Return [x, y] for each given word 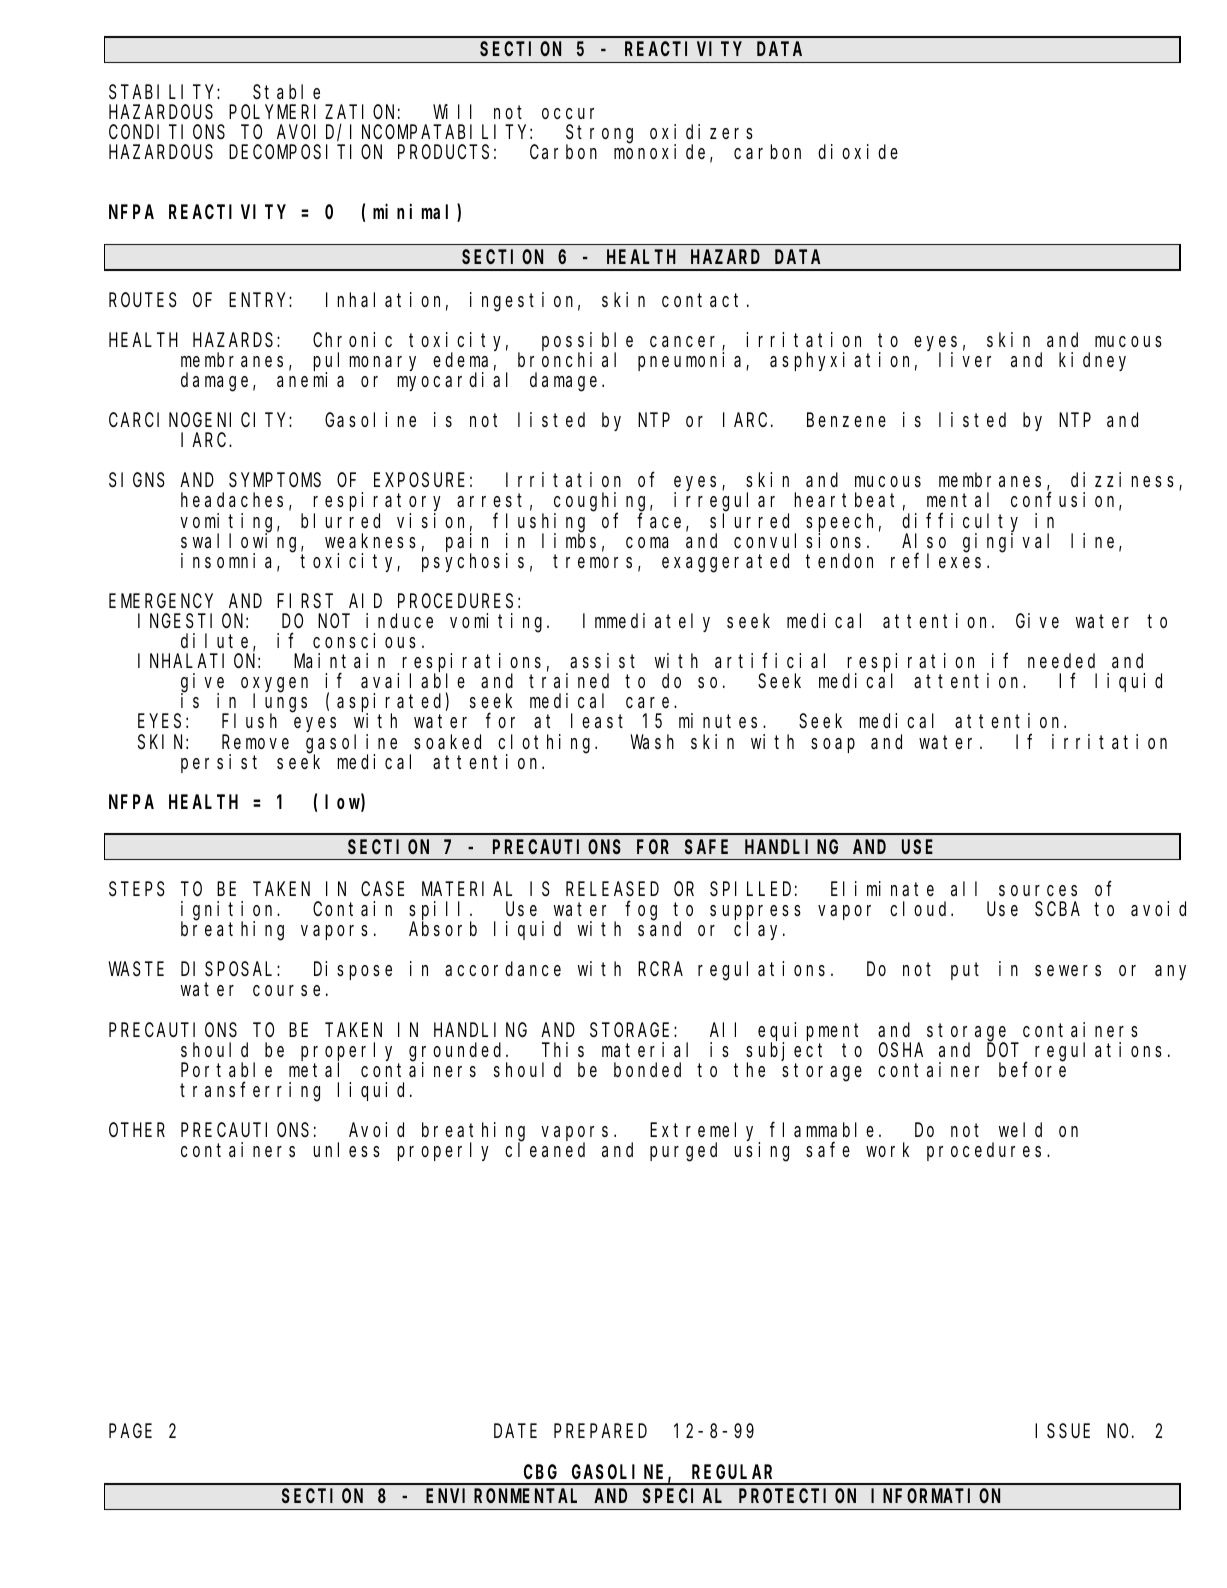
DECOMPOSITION [305, 152]
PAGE [130, 1431]
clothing [547, 744]
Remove [255, 742]
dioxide [858, 151]
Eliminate [882, 888]
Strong [599, 135]
